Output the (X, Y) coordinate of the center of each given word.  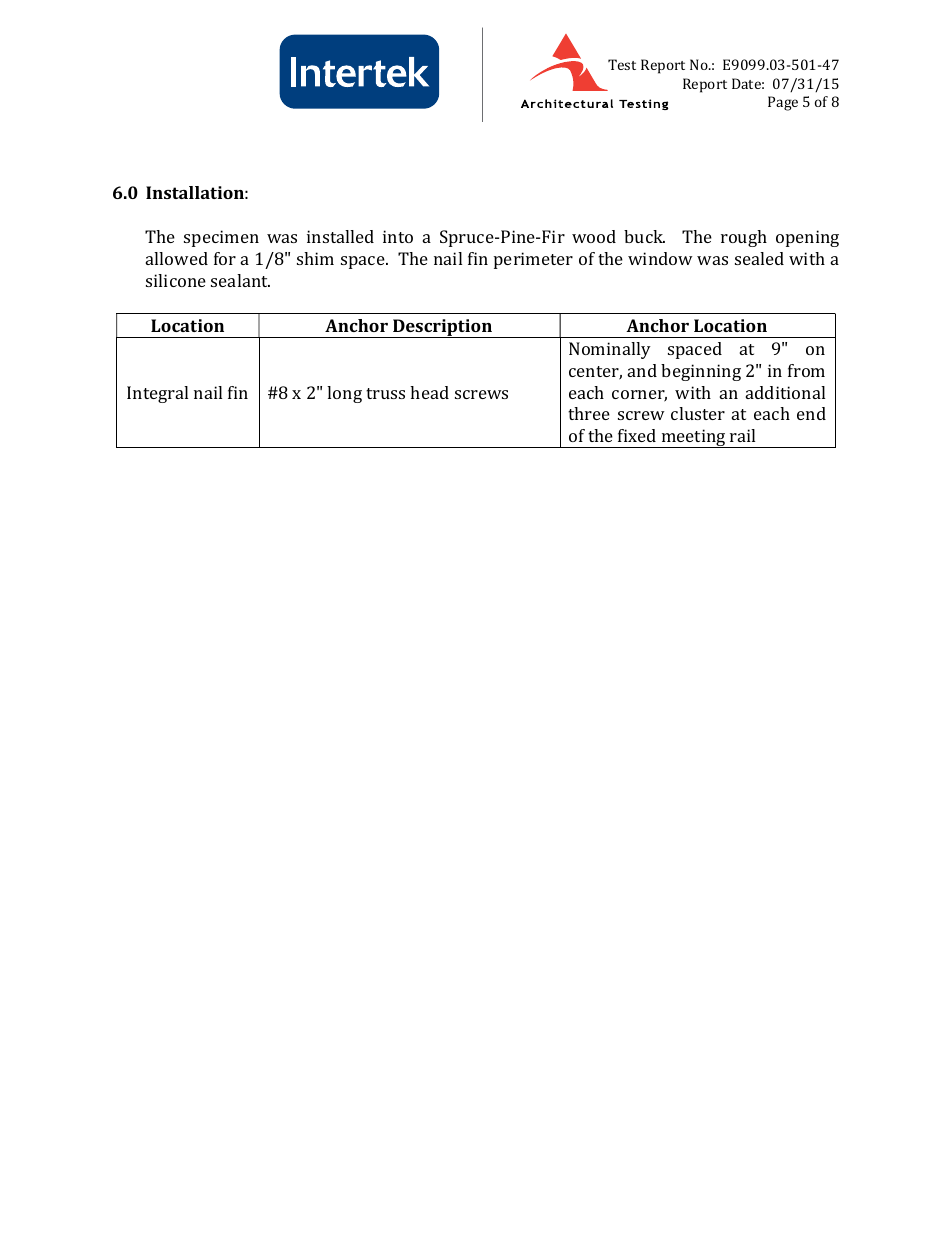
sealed (759, 258)
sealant (240, 280)
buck (644, 236)
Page (783, 103)
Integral (157, 394)
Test (622, 64)
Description (442, 328)
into (398, 236)
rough (744, 238)
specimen (221, 238)
